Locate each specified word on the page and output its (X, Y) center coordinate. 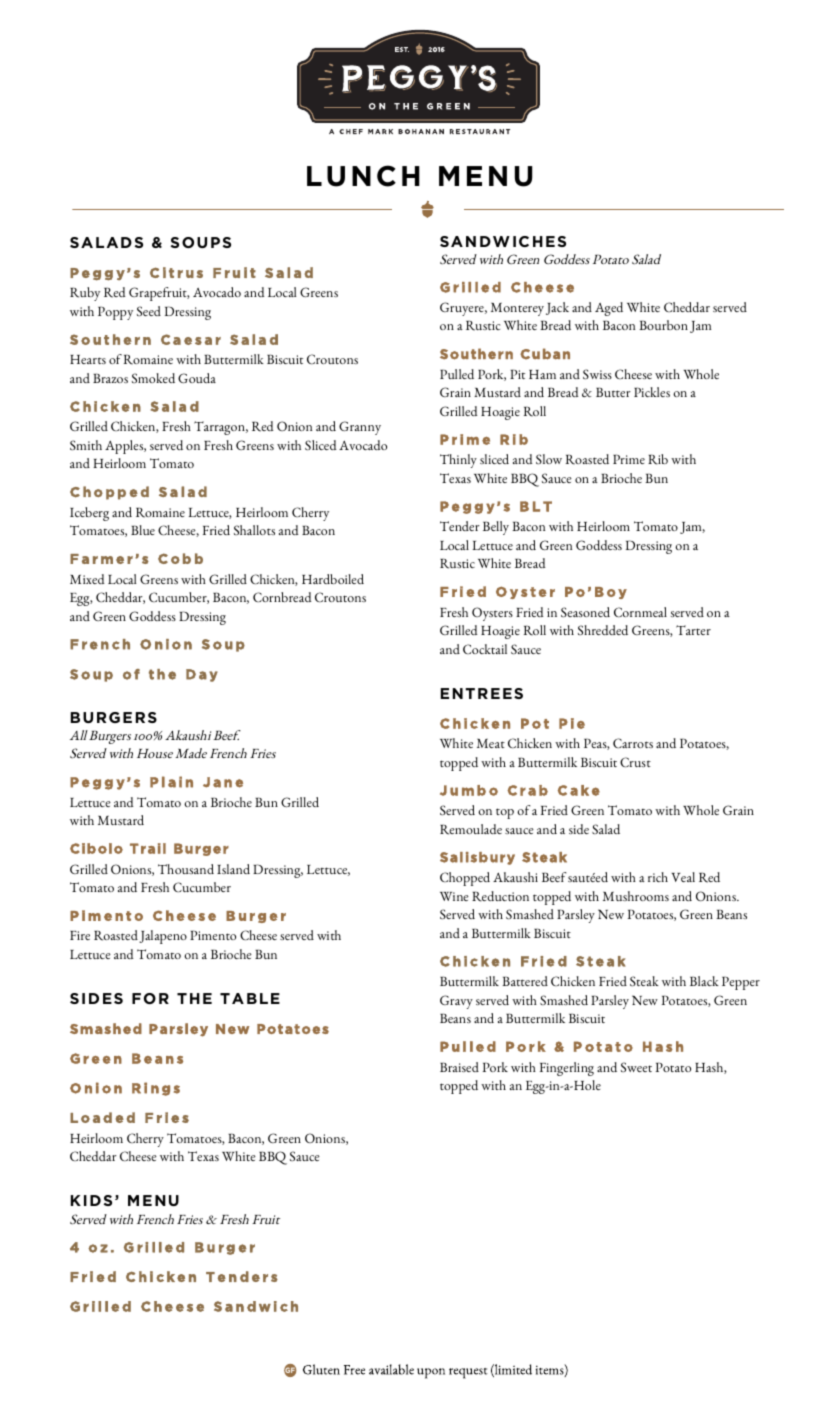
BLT (536, 506)
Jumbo (469, 790)
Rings (156, 1089)
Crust (635, 762)
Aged (609, 309)
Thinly (458, 461)
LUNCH (363, 176)
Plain (171, 782)
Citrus (176, 272)
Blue (143, 530)
